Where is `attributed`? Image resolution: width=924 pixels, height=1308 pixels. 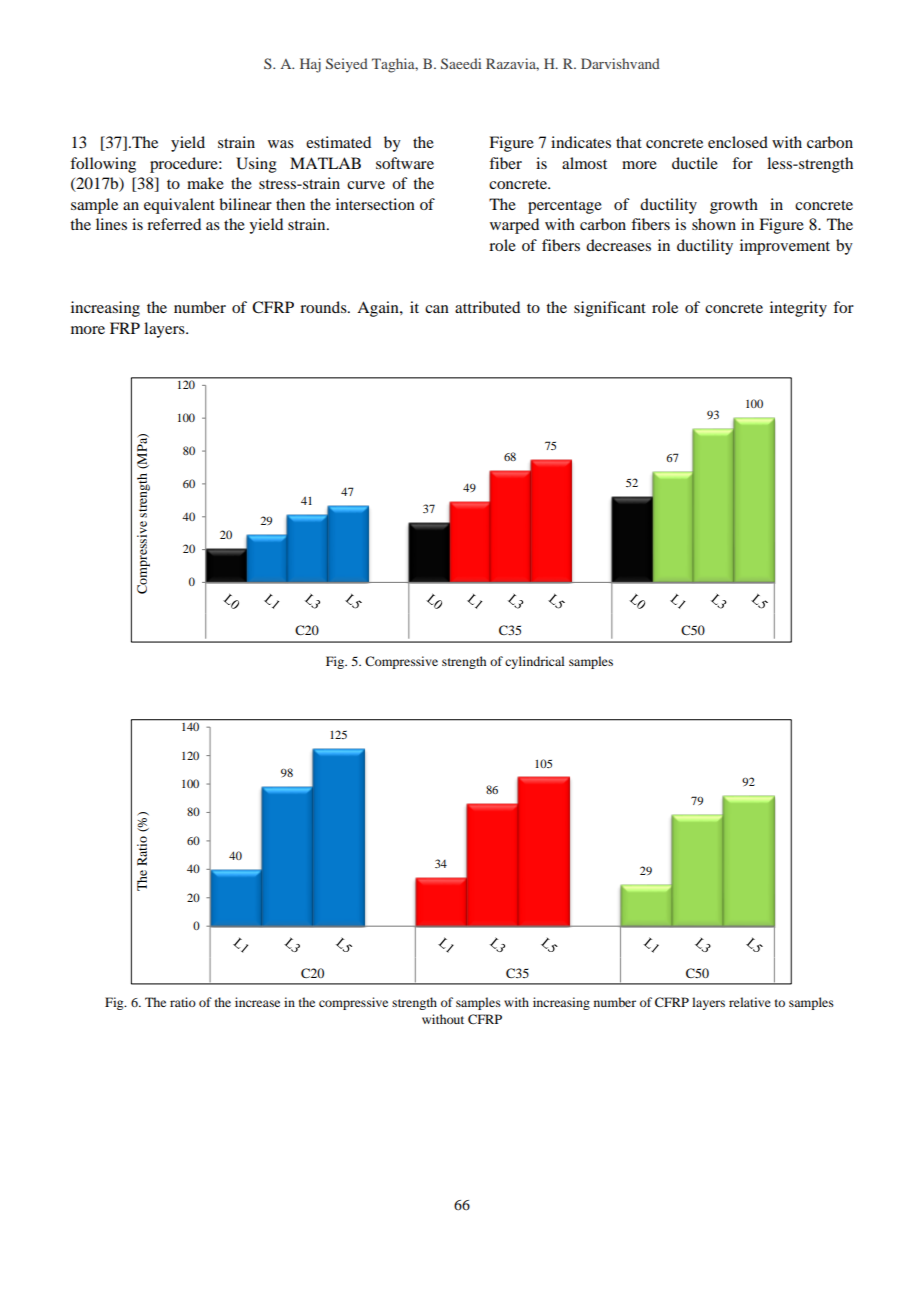 attributed is located at coordinates (487, 307).
